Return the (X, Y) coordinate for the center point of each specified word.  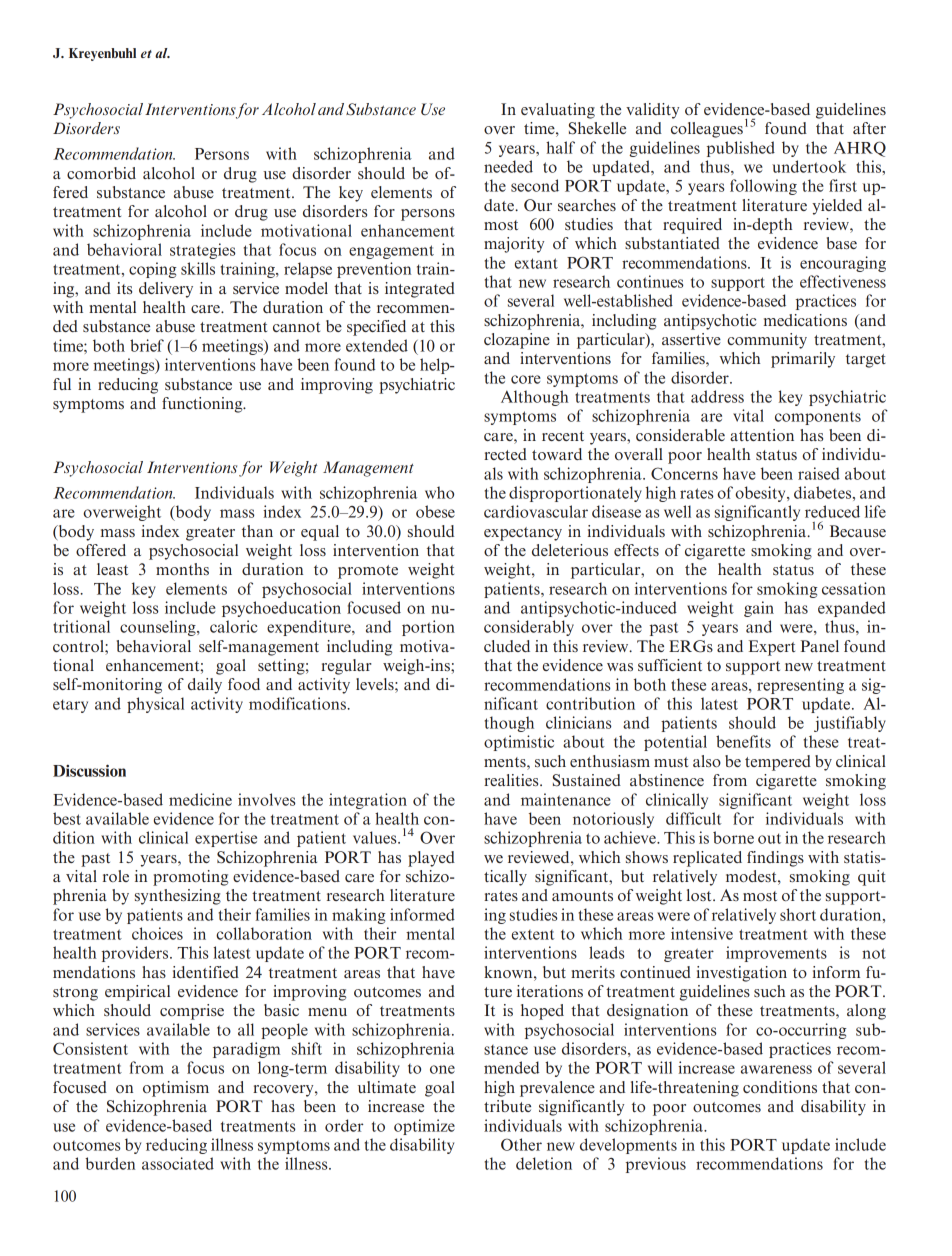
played (431, 859)
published (741, 149)
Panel (820, 646)
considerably (529, 628)
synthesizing (178, 897)
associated (178, 1163)
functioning (203, 405)
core (526, 379)
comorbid (101, 173)
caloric (233, 626)
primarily (803, 360)
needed (508, 166)
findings (775, 859)
